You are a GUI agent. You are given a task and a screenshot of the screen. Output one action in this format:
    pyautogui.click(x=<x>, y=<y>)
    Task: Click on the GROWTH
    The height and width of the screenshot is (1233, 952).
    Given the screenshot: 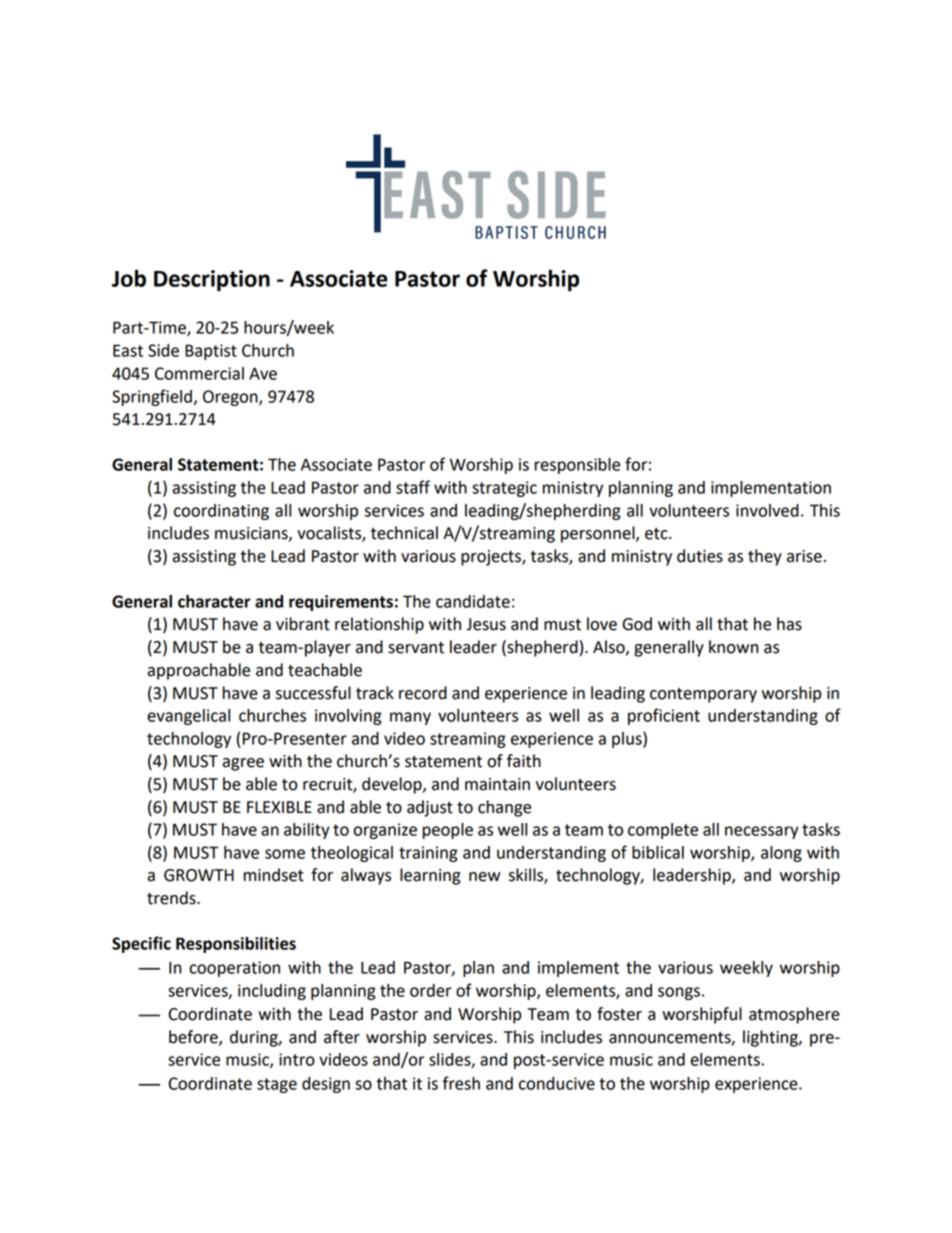 What is the action you would take?
    pyautogui.click(x=199, y=875)
